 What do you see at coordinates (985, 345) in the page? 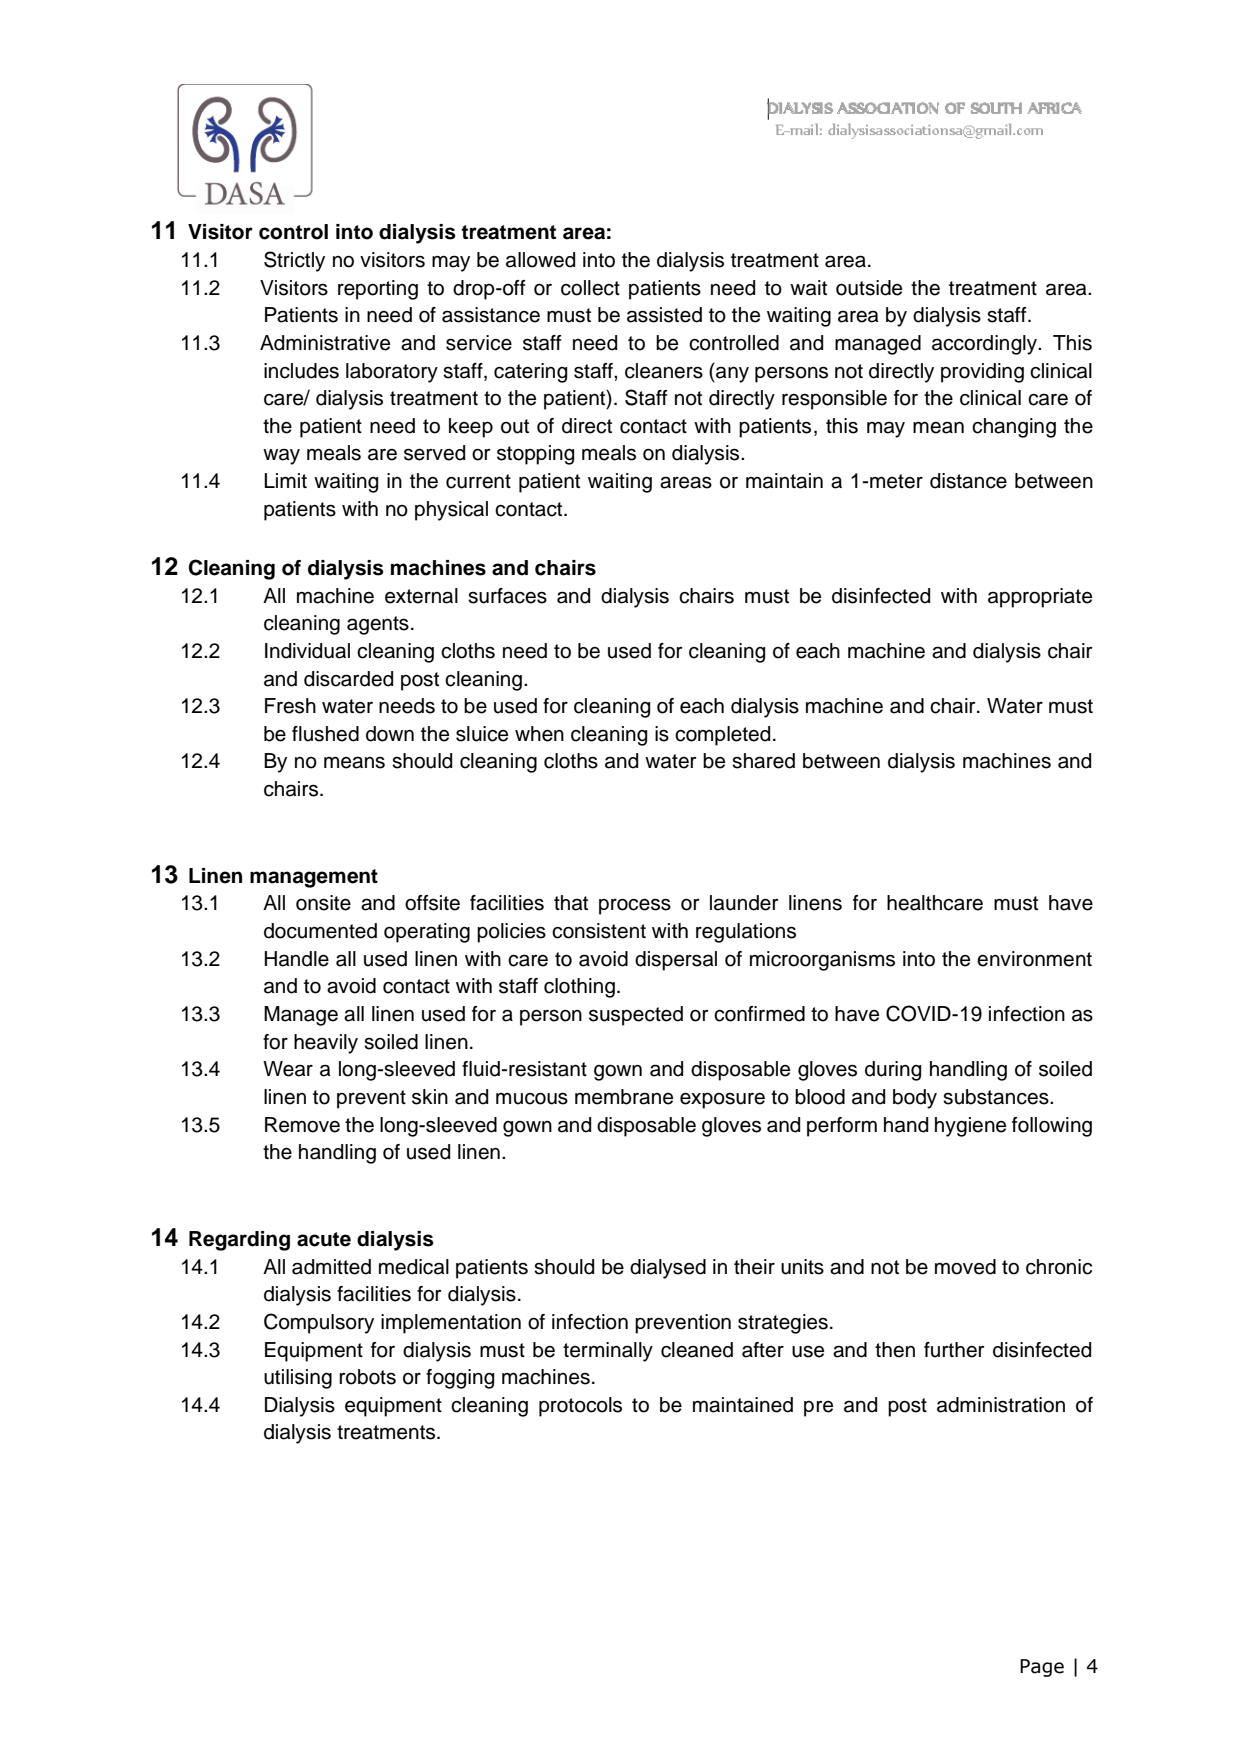
I see `accordingly` at bounding box center [985, 345].
